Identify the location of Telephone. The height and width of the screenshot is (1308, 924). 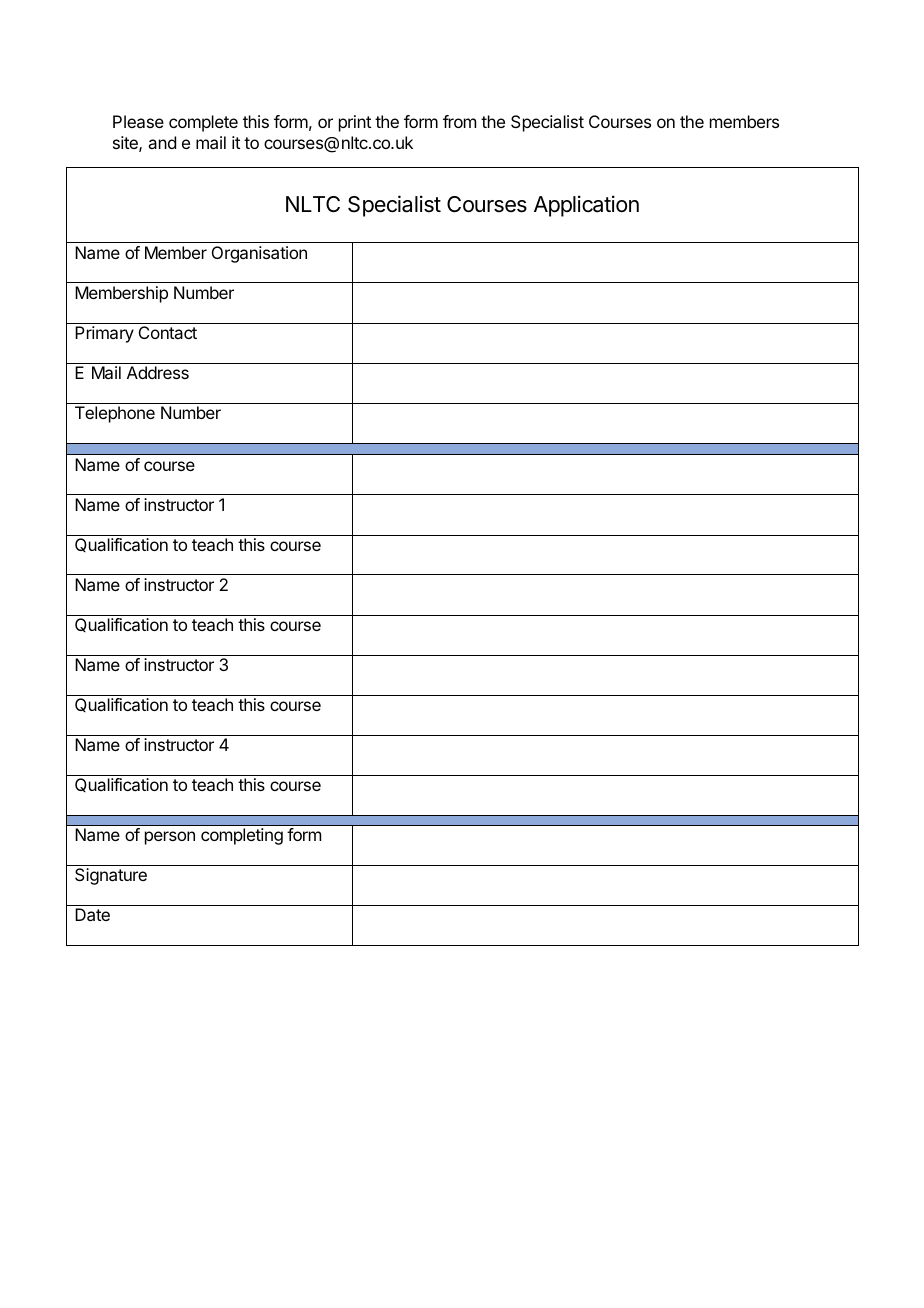
(115, 414).
